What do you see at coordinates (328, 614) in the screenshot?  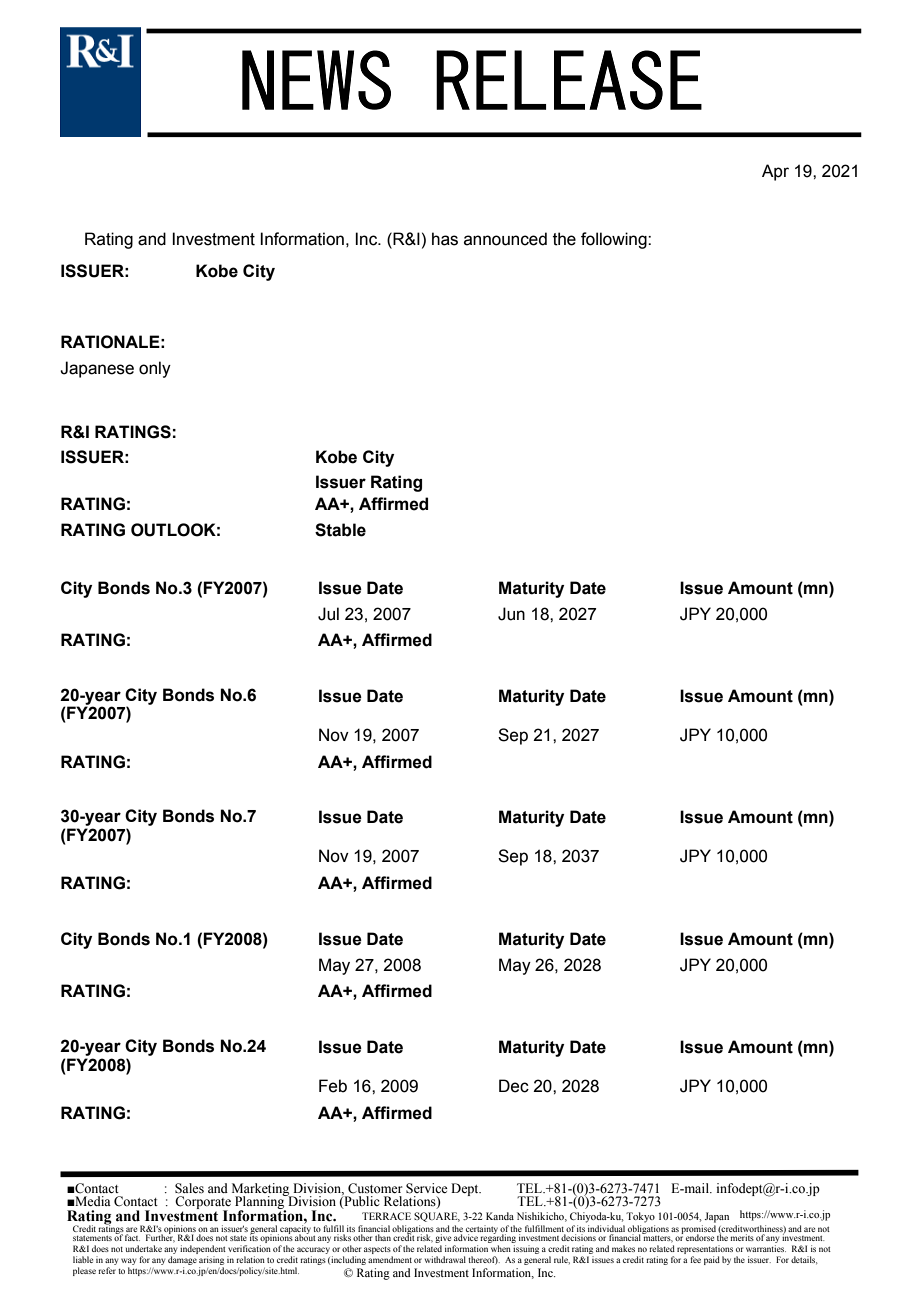 I see `Jul` at bounding box center [328, 614].
